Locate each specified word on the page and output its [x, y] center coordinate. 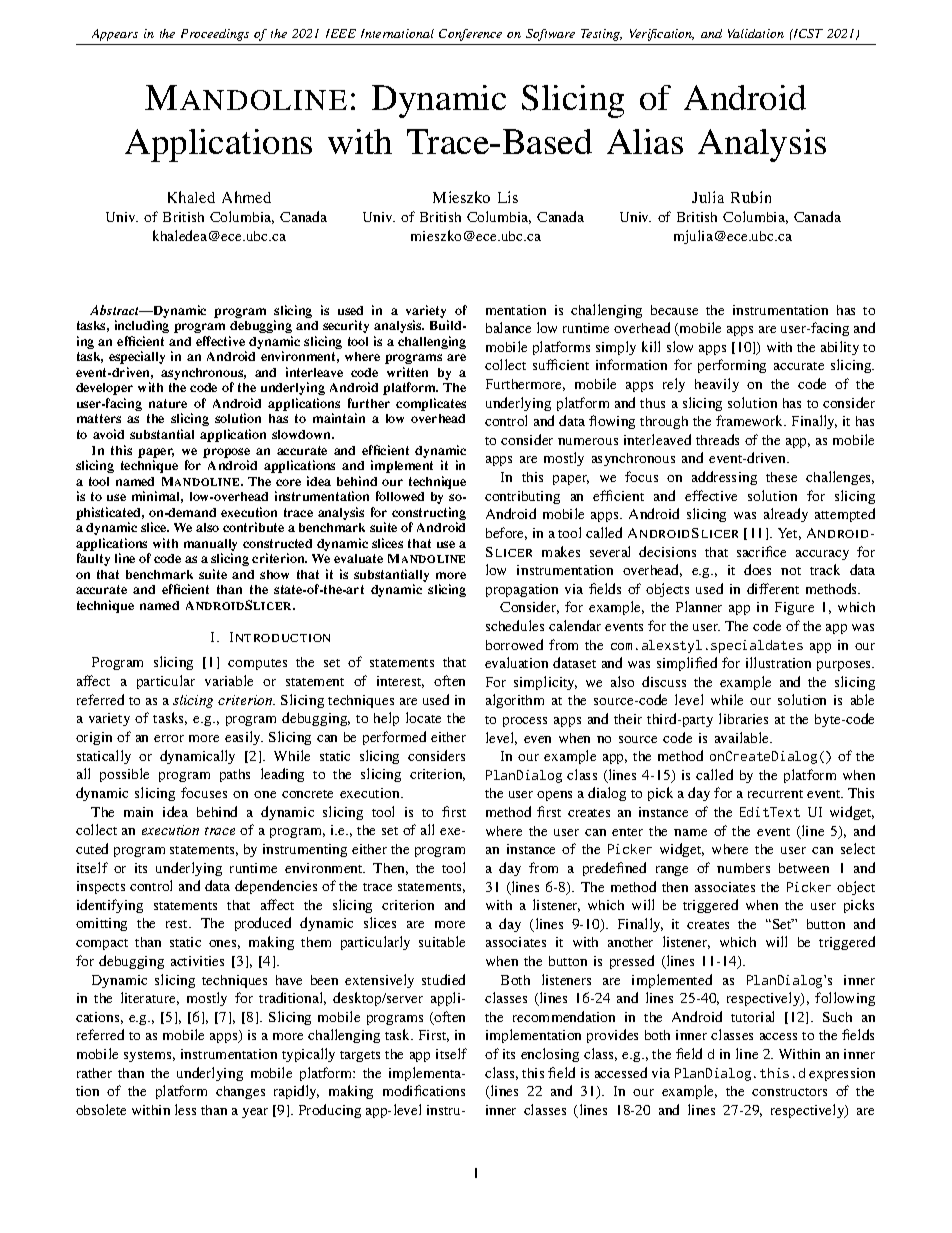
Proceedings [215, 35]
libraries [743, 718]
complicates [431, 404]
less [185, 1109]
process [525, 722]
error [169, 738]
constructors [789, 1092]
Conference [470, 35]
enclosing [550, 1055]
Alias [645, 141]
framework [751, 420]
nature [168, 403]
